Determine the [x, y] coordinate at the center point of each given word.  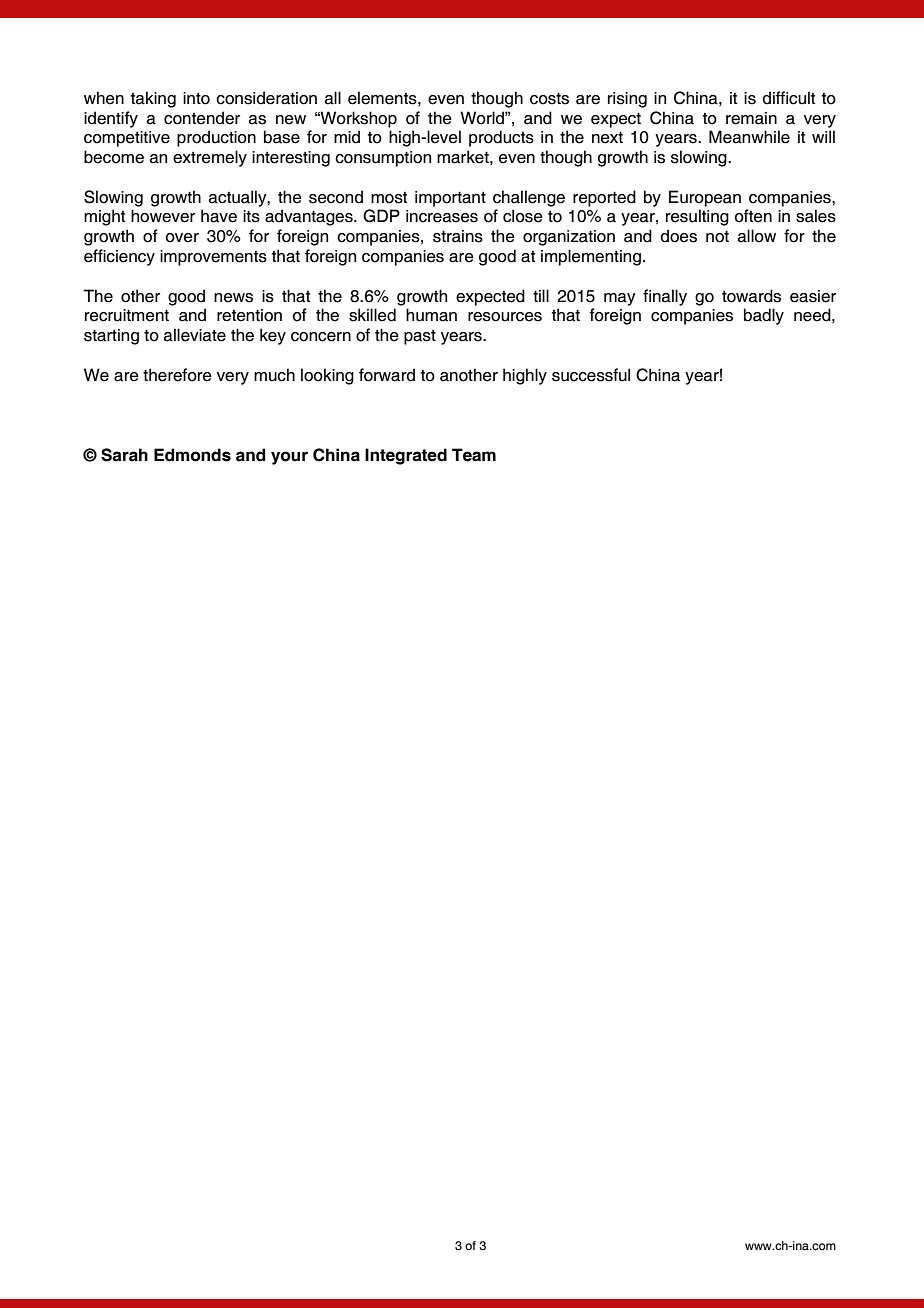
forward [387, 375]
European [705, 198]
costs [549, 98]
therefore [177, 375]
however [163, 216]
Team [474, 455]
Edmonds [192, 455]
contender [202, 118]
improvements [213, 258]
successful [591, 375]
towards [751, 296]
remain [751, 118]
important [450, 199]
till [541, 295]
